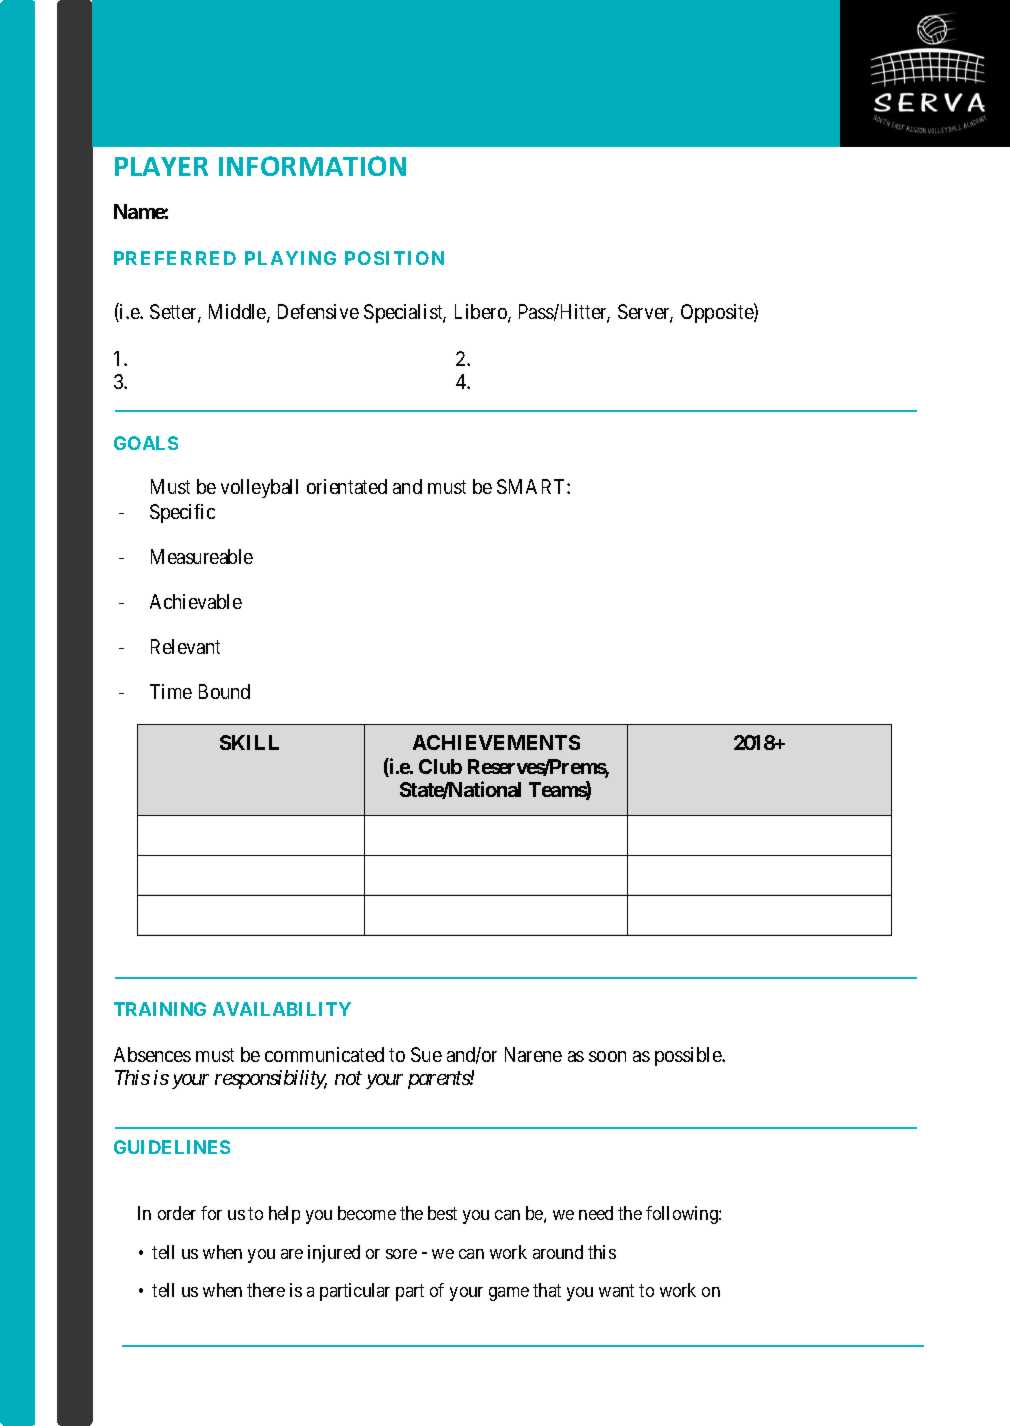 The height and width of the screenshot is (1426, 1010). I want to click on POSITION, so click(394, 258).
